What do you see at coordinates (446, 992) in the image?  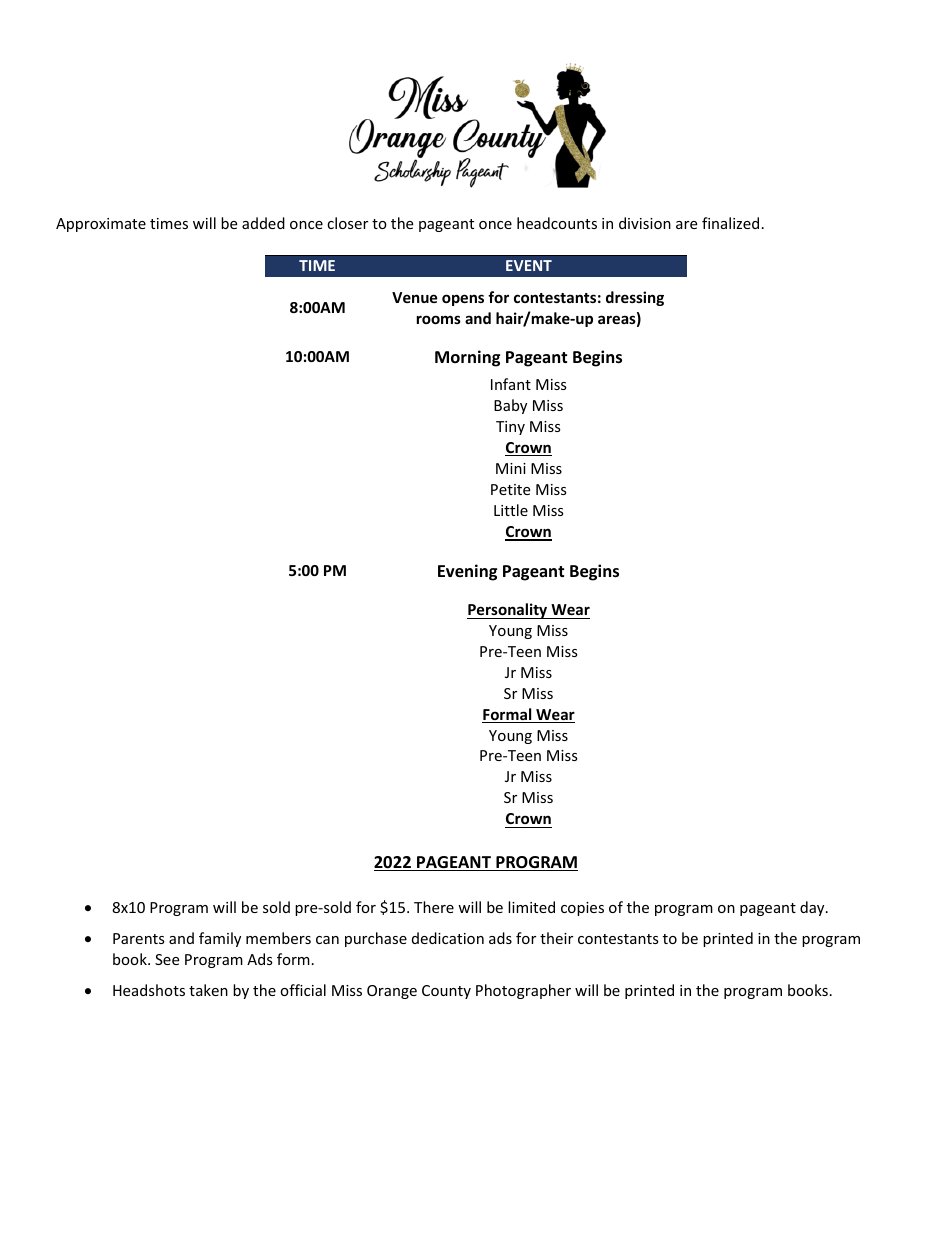 I see `County` at bounding box center [446, 992].
